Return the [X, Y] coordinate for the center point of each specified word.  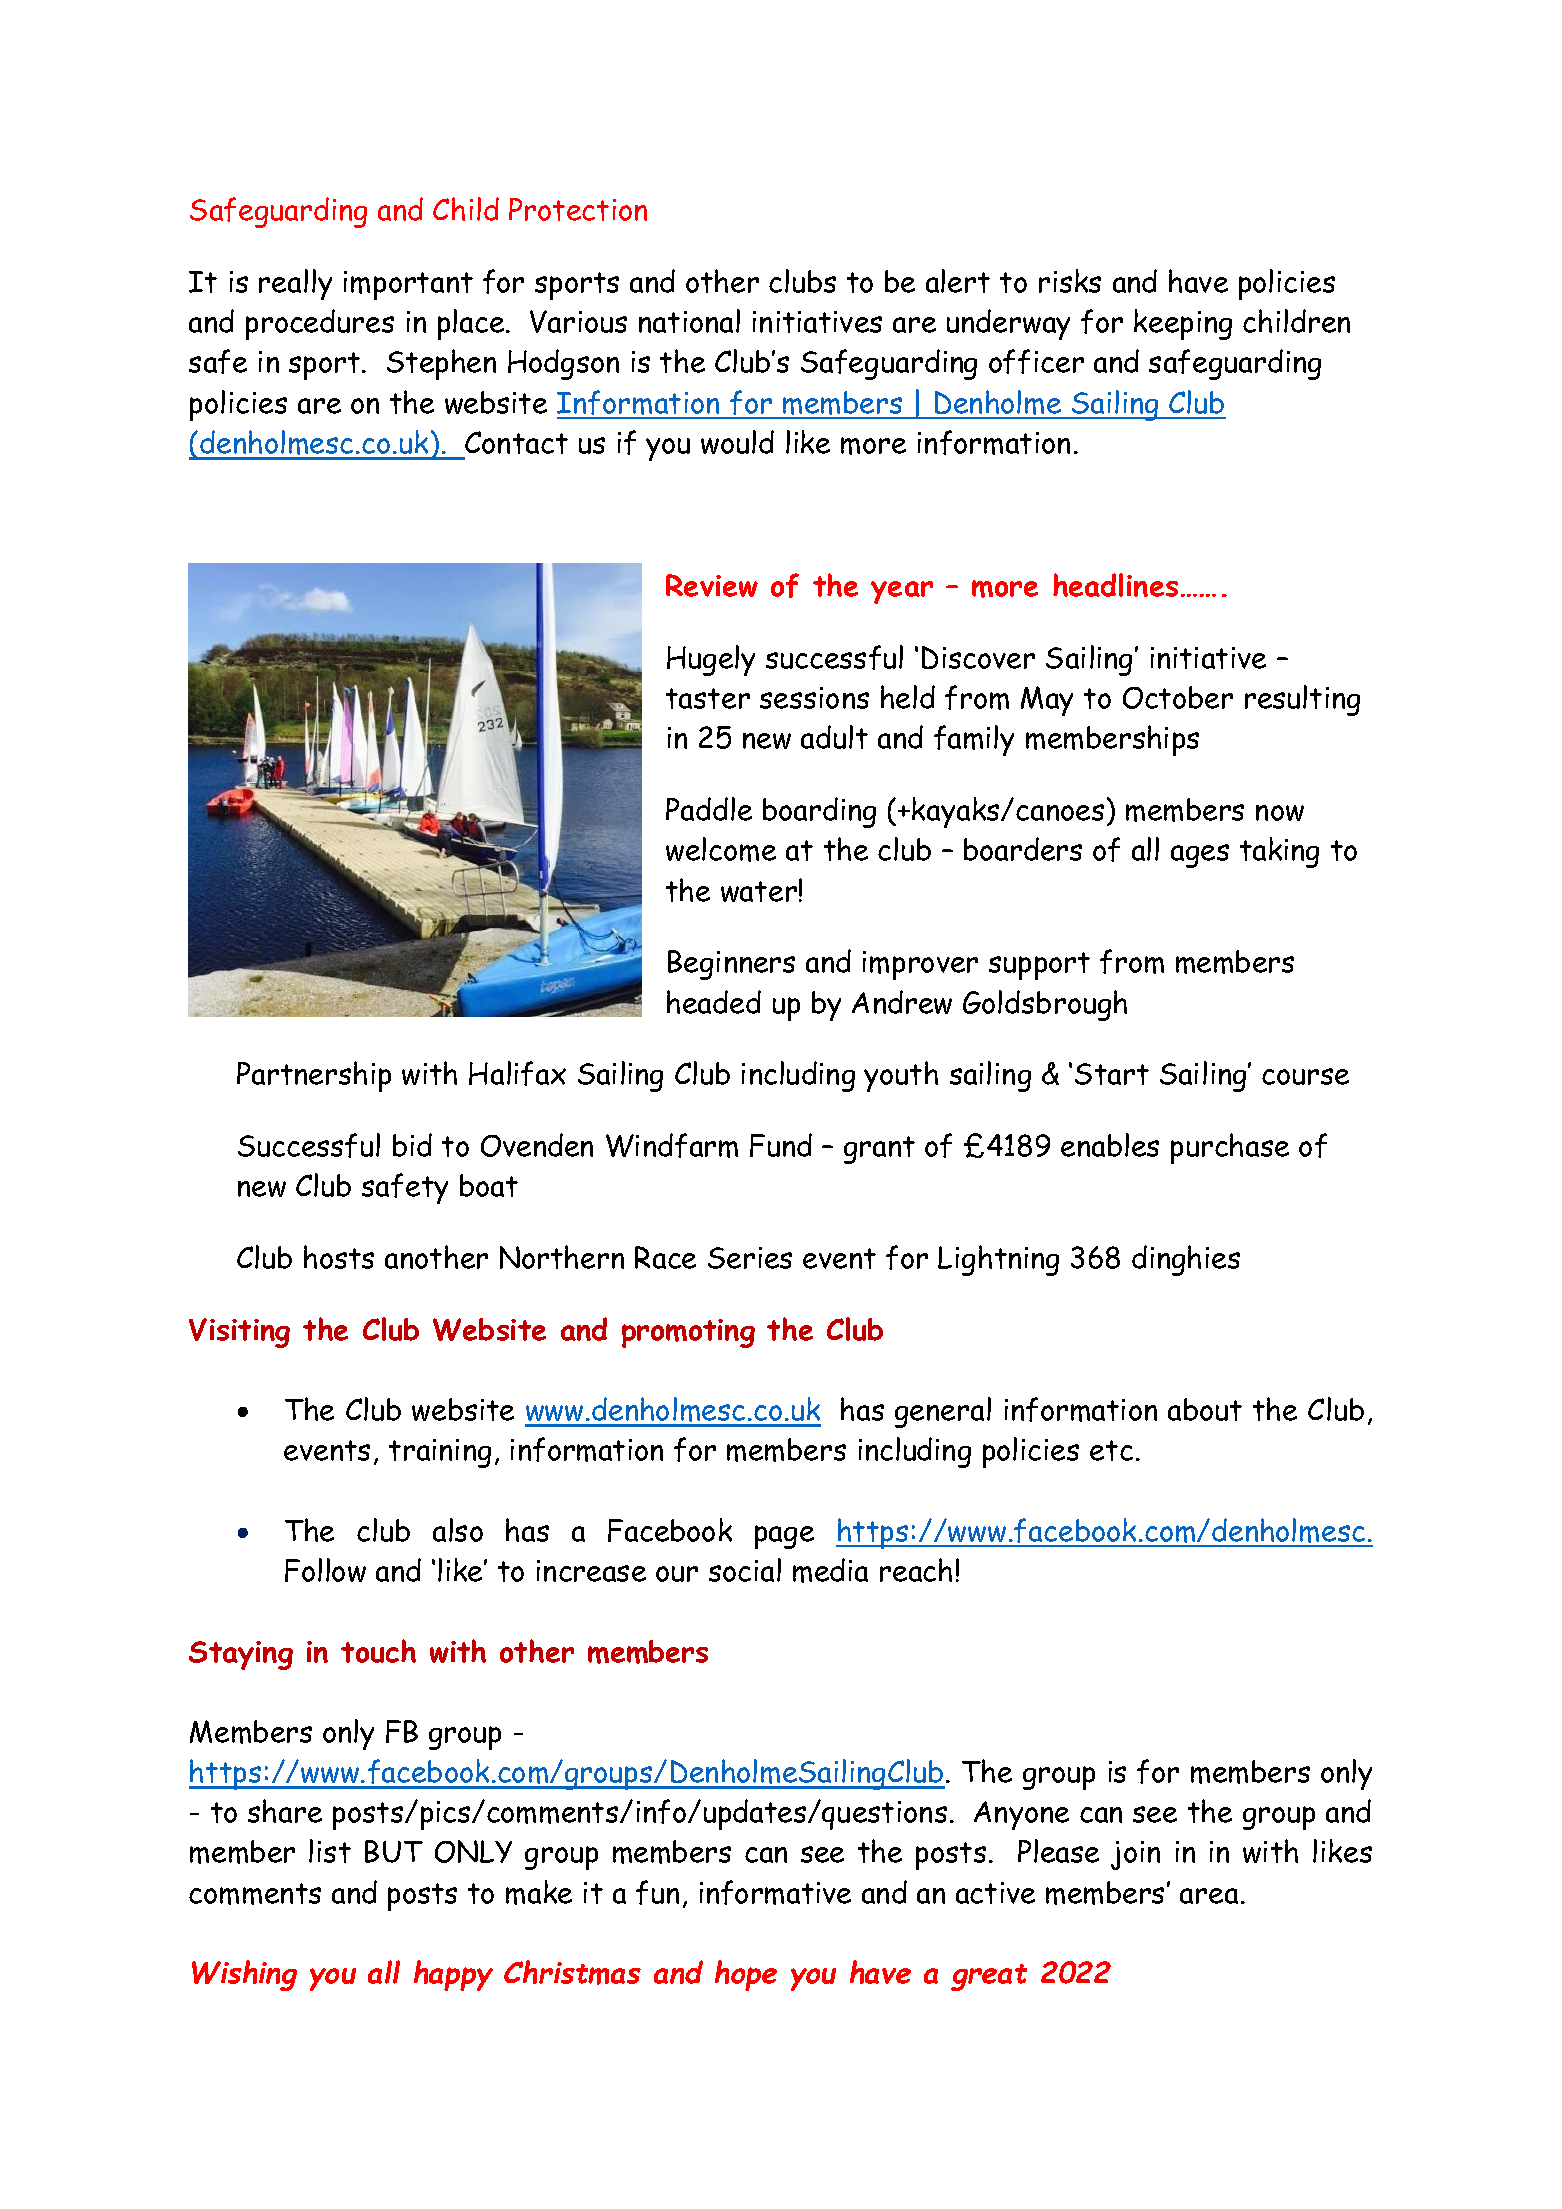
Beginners [731, 965]
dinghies [1186, 1260]
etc [1111, 1450]
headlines [1115, 585]
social [745, 1570]
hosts [339, 1257]
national [689, 321]
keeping [1183, 324]
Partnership [314, 1076]
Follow [325, 1570]
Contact [516, 442]
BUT [394, 1851]
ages [1200, 856]
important [408, 285]
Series [750, 1258]
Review [712, 585]
